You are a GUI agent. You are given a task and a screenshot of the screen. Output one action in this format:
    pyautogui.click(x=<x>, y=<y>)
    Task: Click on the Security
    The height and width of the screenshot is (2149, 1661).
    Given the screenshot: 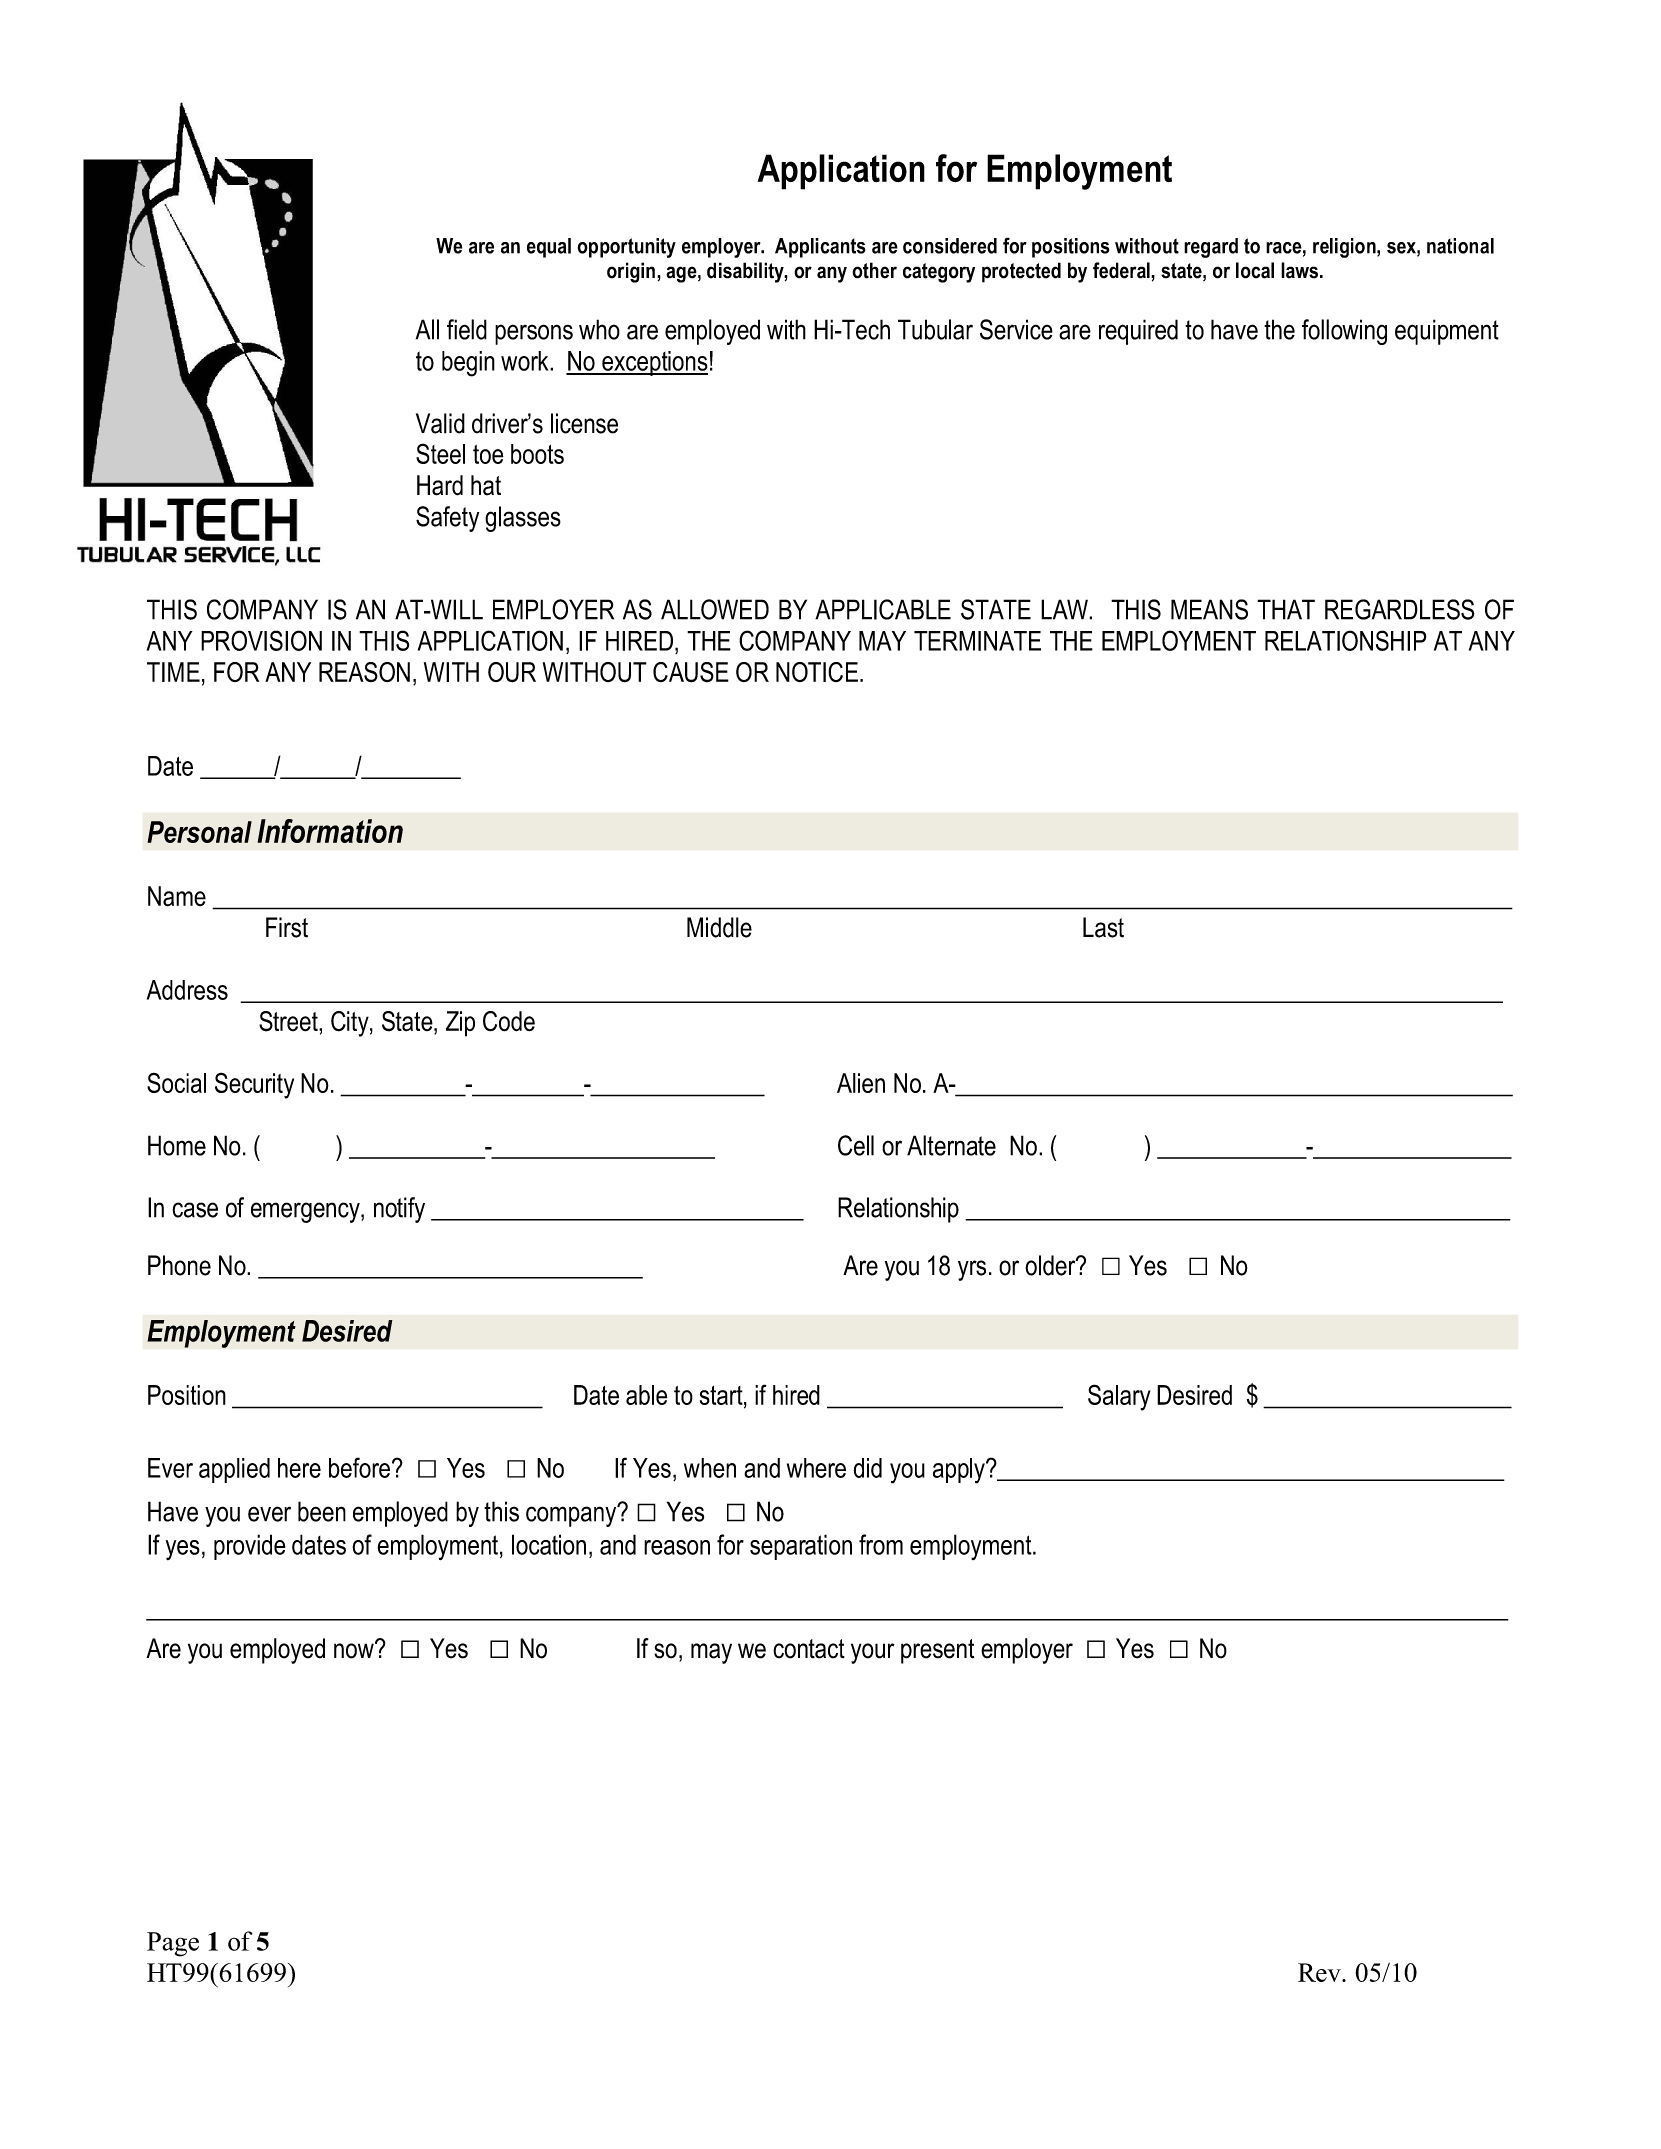 What is the action you would take?
    pyautogui.click(x=254, y=1085)
